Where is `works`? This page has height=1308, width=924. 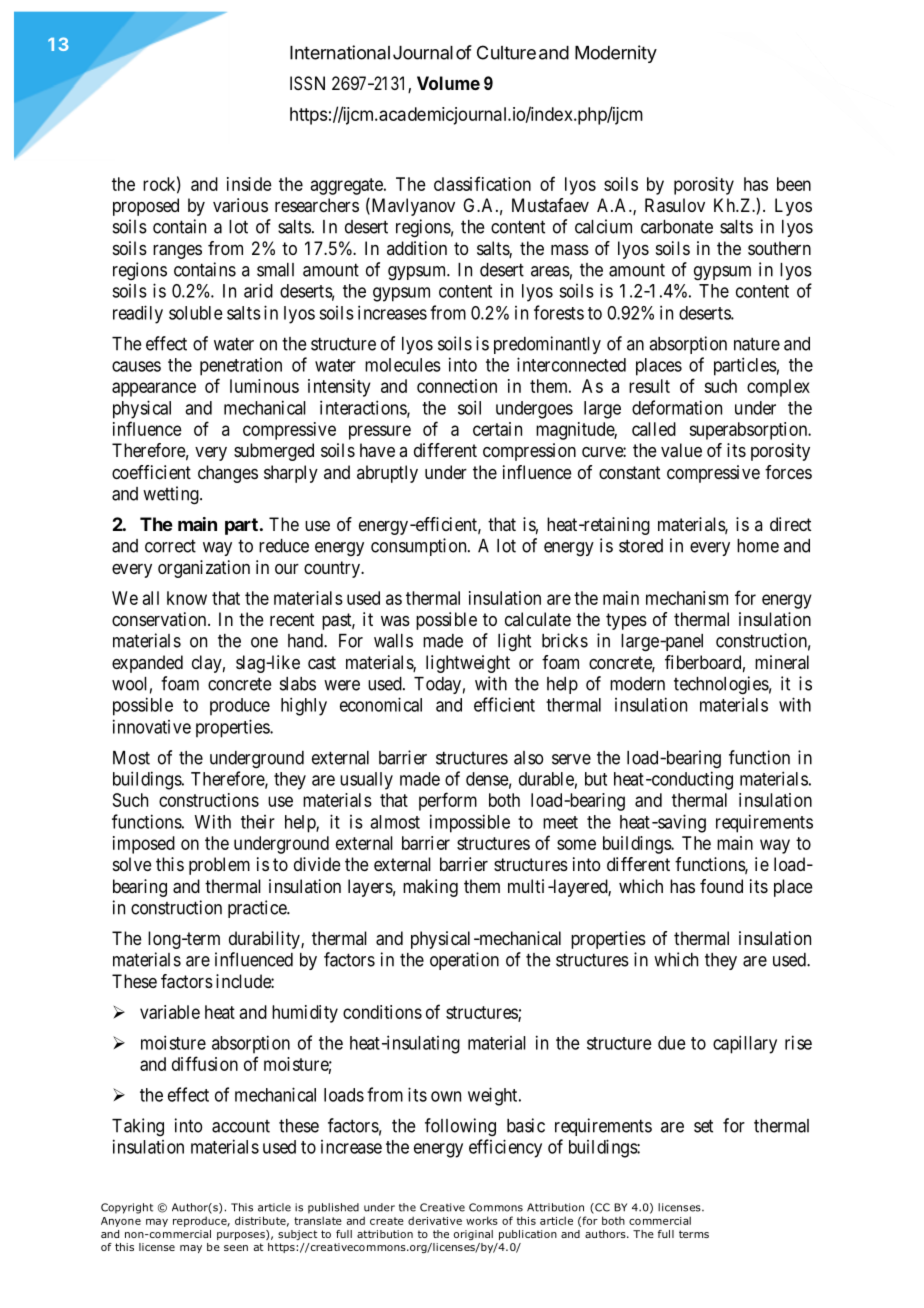 works is located at coordinates (482, 1220).
